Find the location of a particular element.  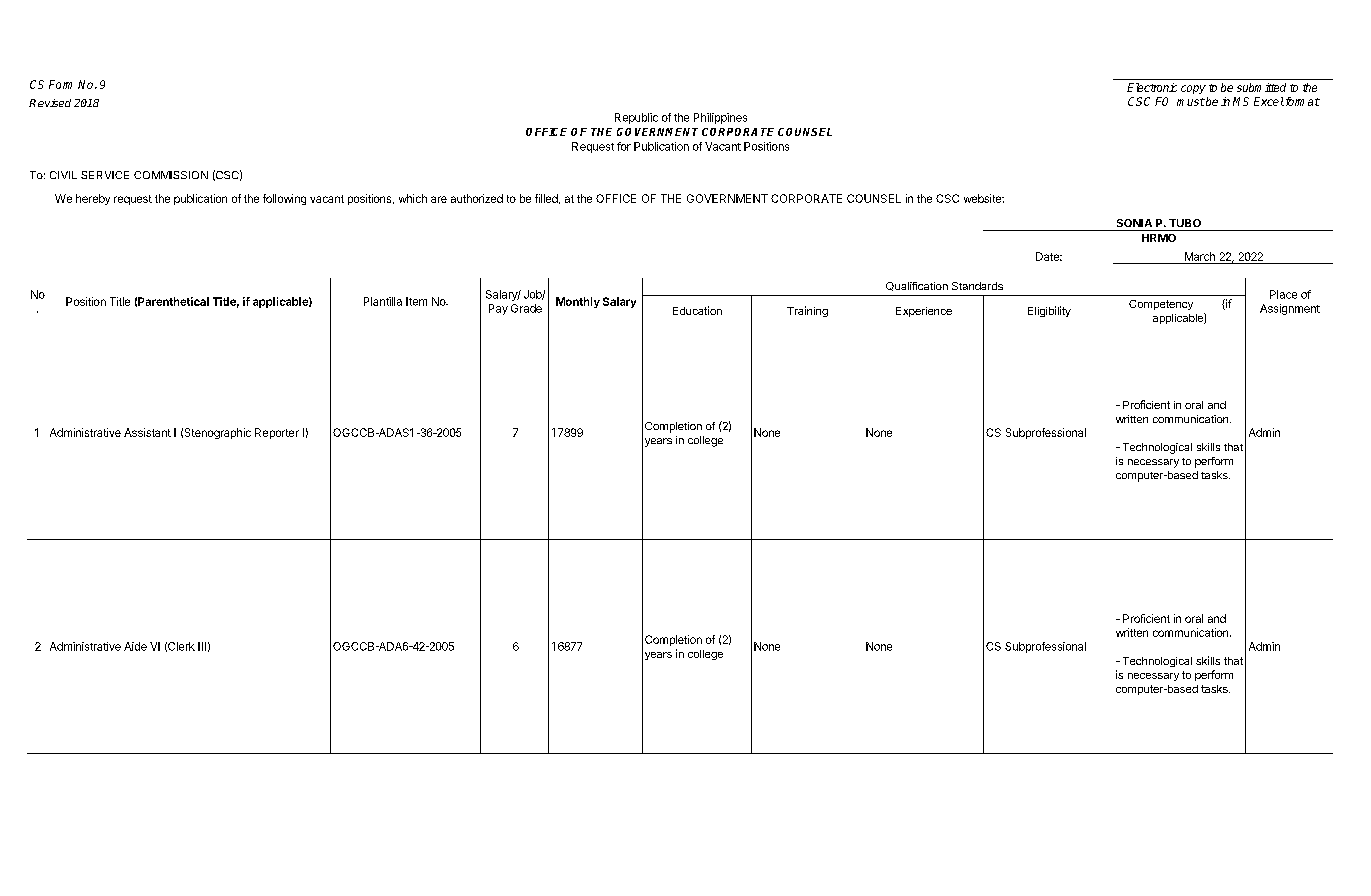

Republic is located at coordinates (636, 118).
